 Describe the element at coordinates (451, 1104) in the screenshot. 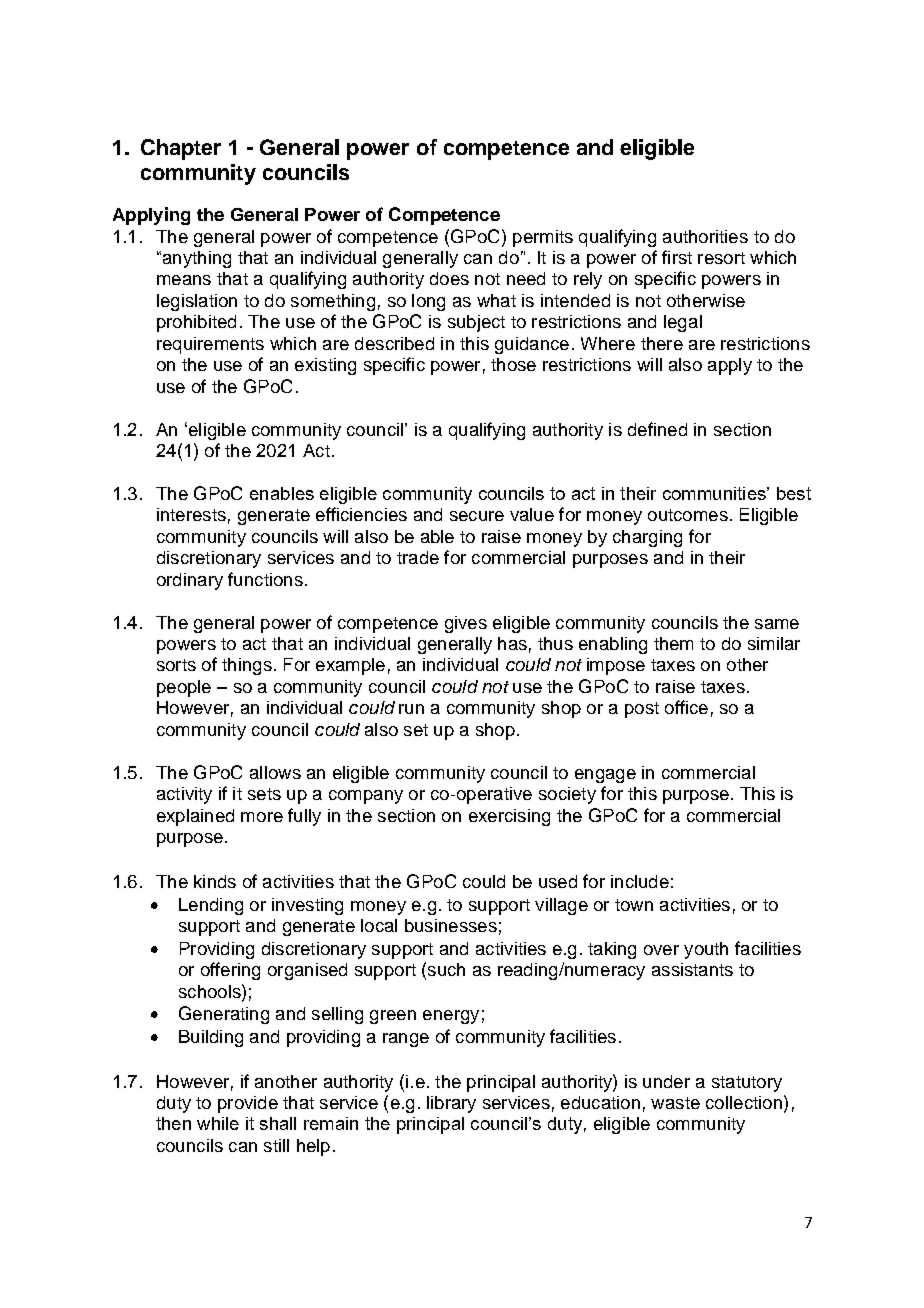

I see `library` at that location.
